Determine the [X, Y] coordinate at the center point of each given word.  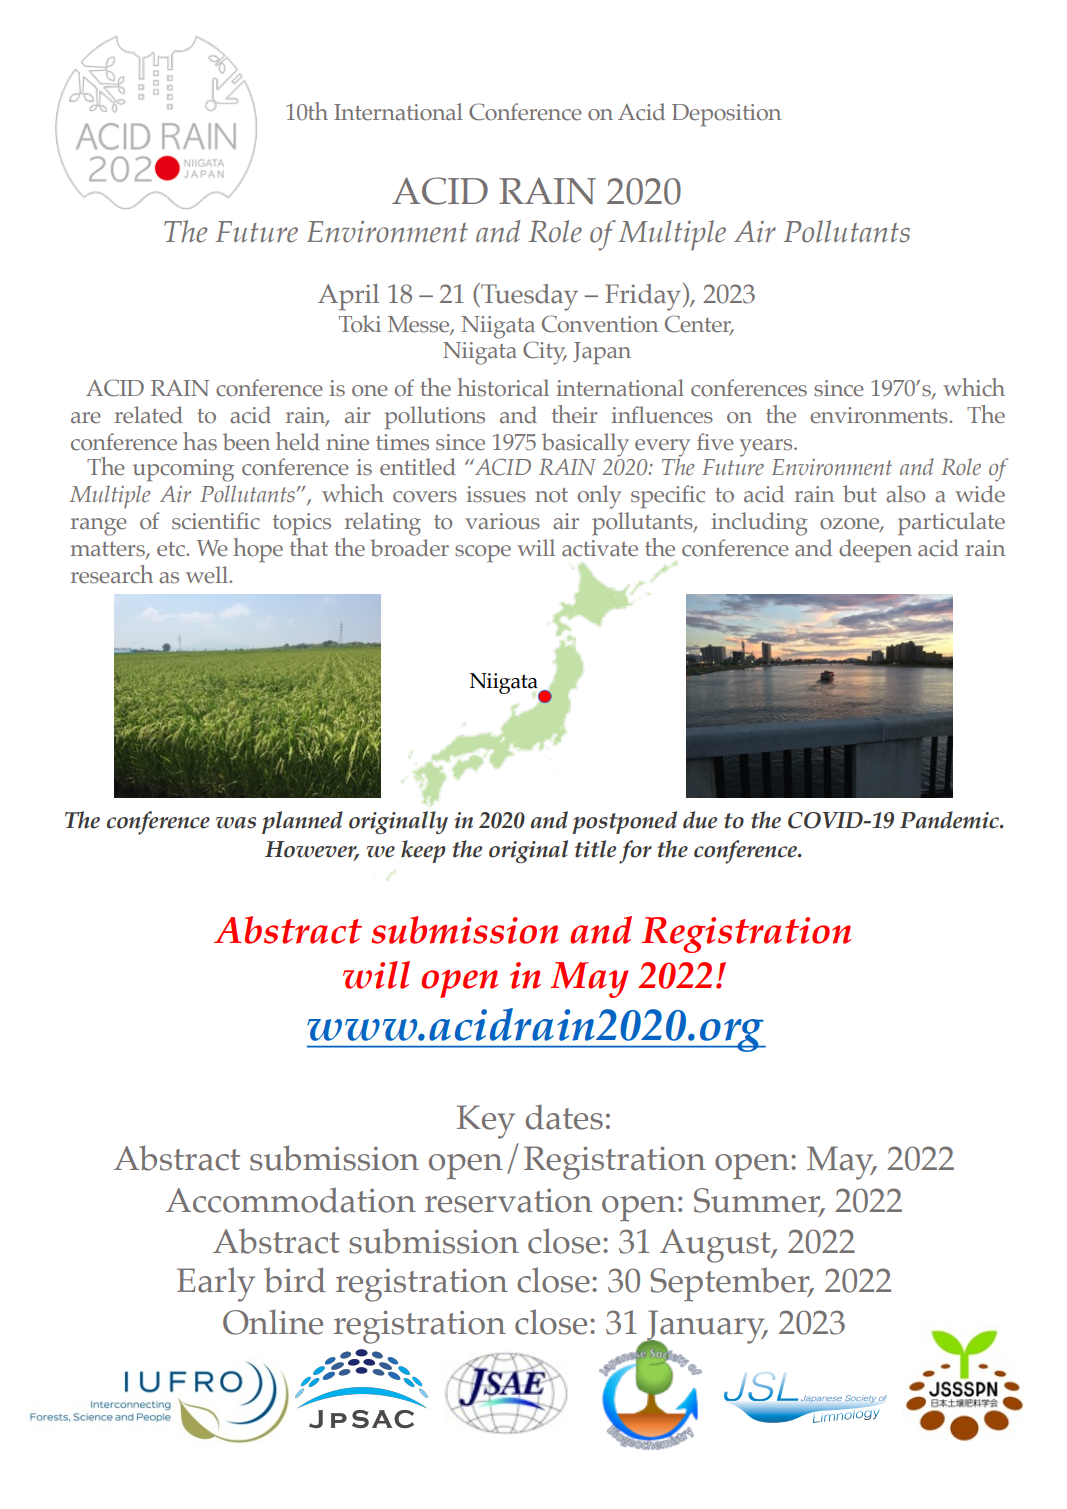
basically [585, 446]
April [348, 297]
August [716, 1246]
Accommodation [291, 1200]
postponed [624, 822]
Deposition [726, 115]
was [236, 823]
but [860, 494]
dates [564, 1117]
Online [273, 1322]
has [200, 441]
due [700, 820]
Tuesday [528, 297]
